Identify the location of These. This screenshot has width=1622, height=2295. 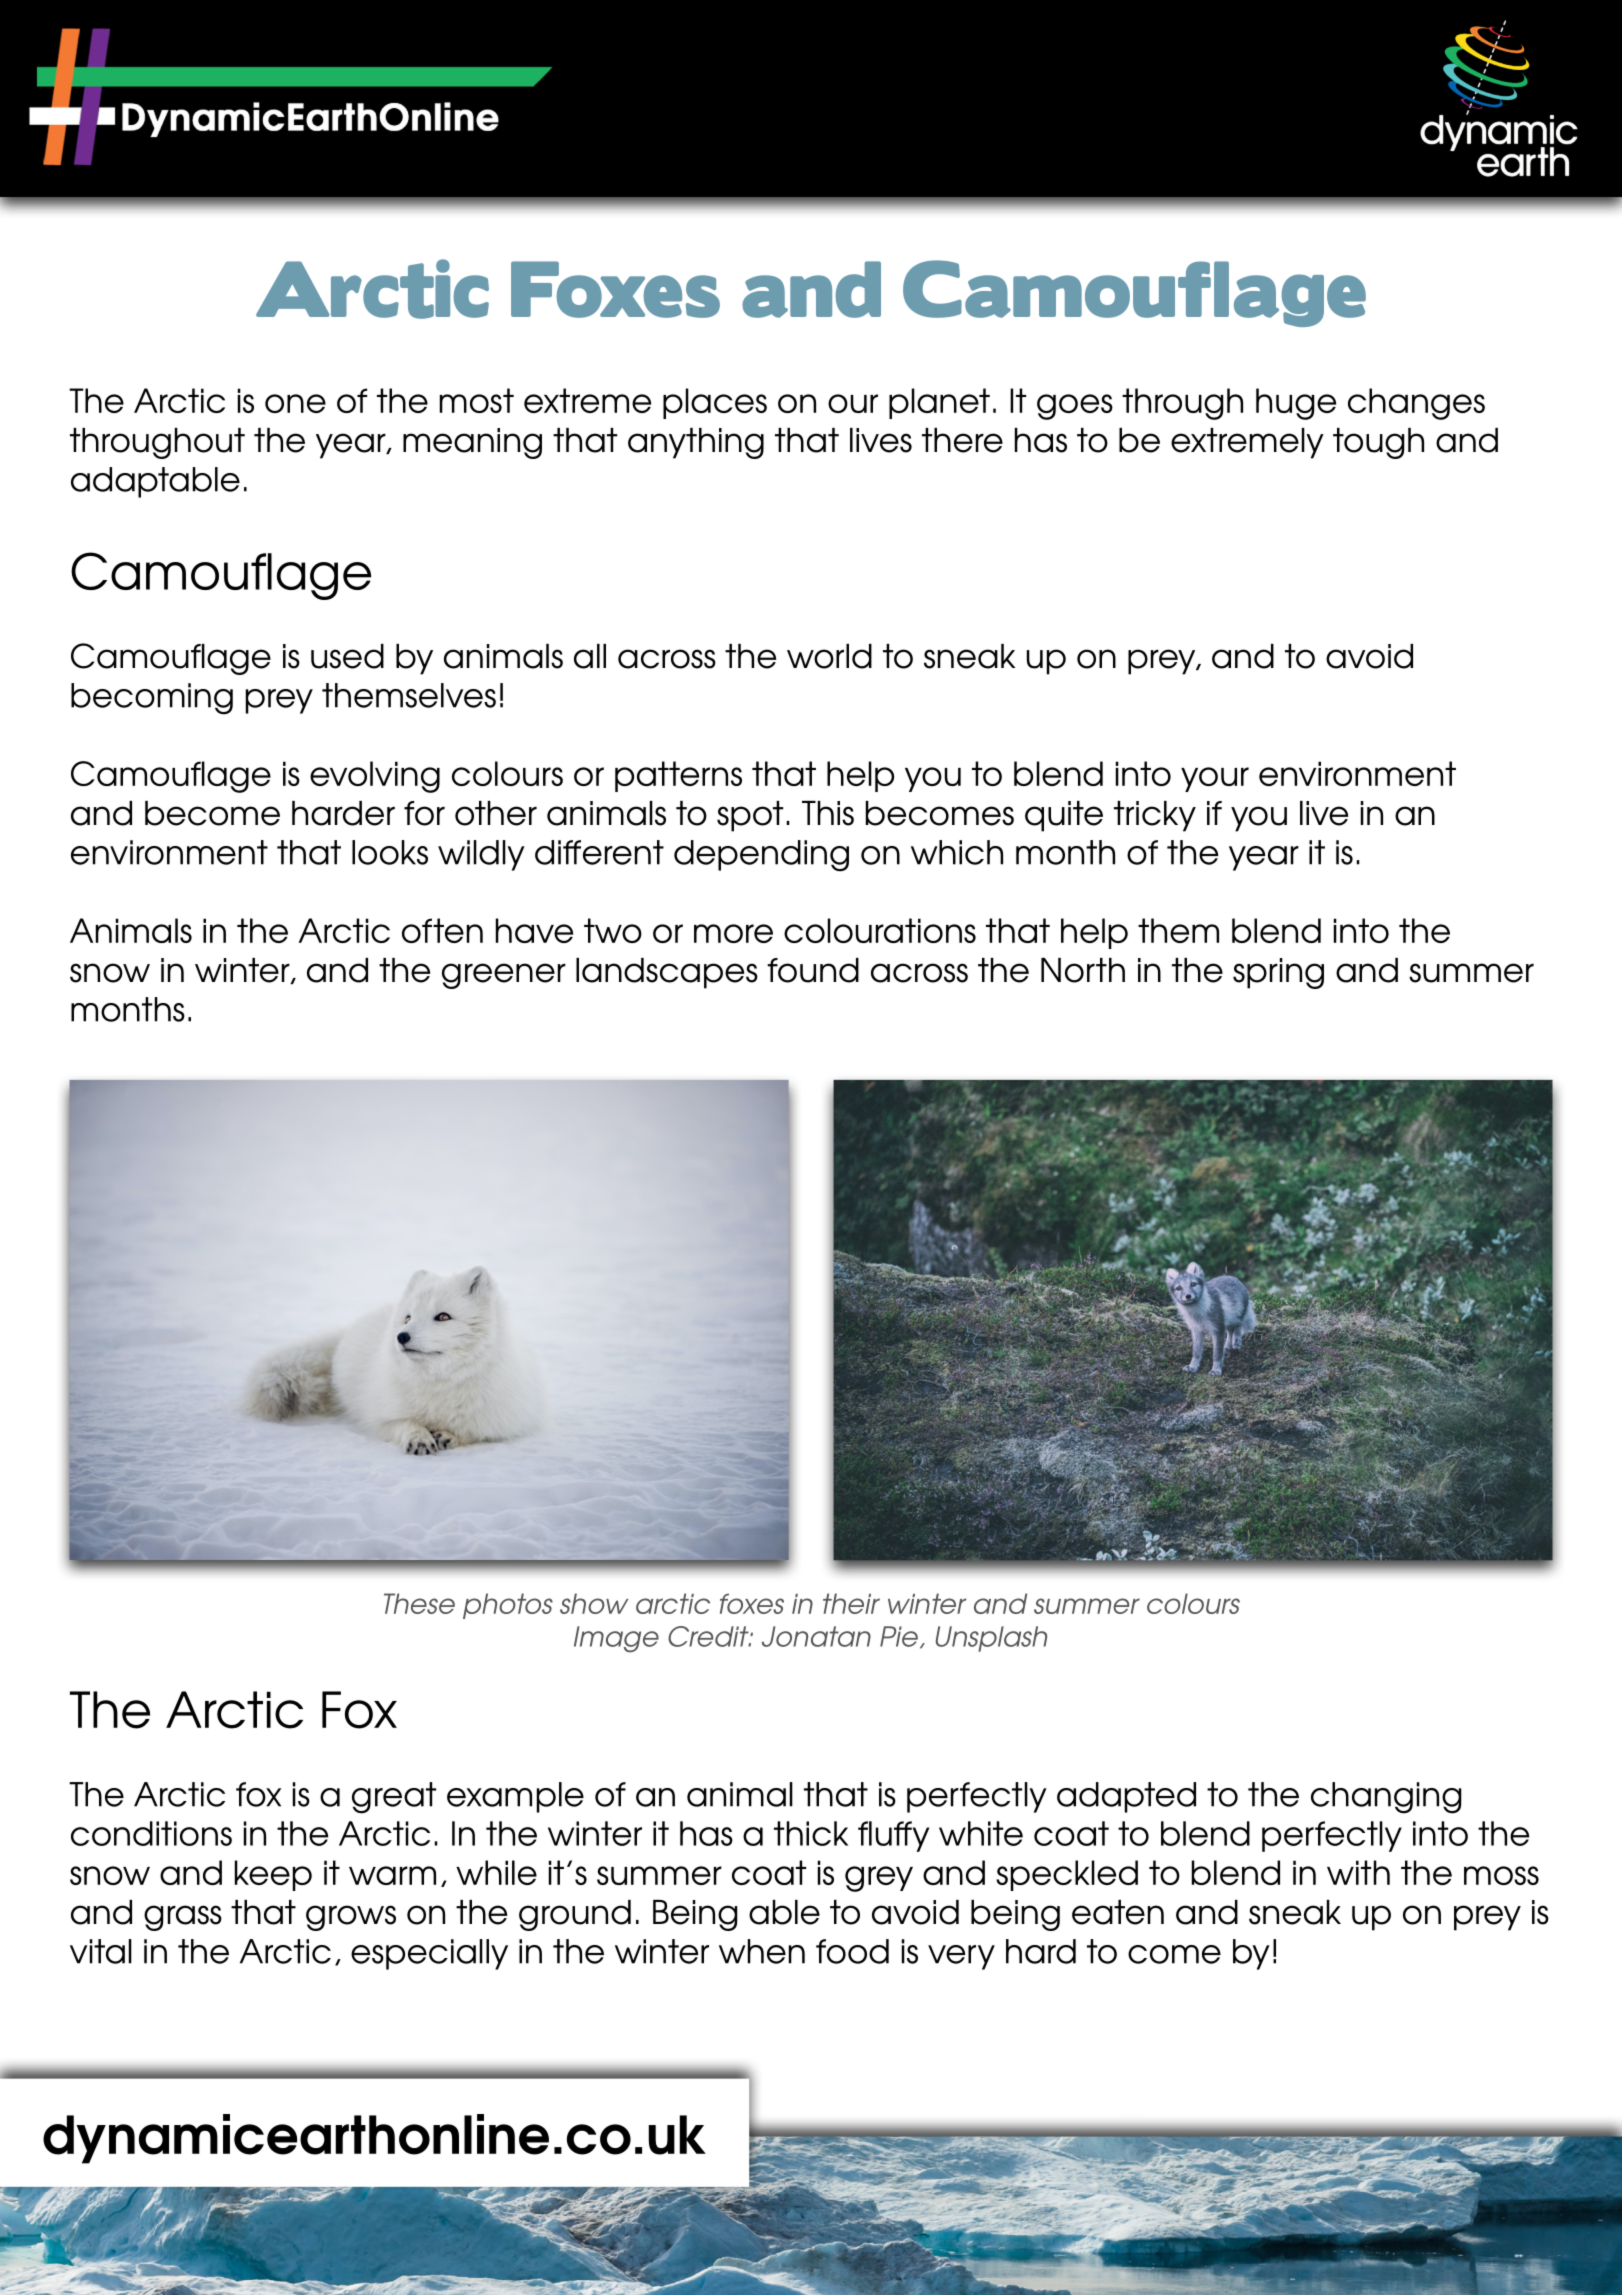
(419, 1603).
